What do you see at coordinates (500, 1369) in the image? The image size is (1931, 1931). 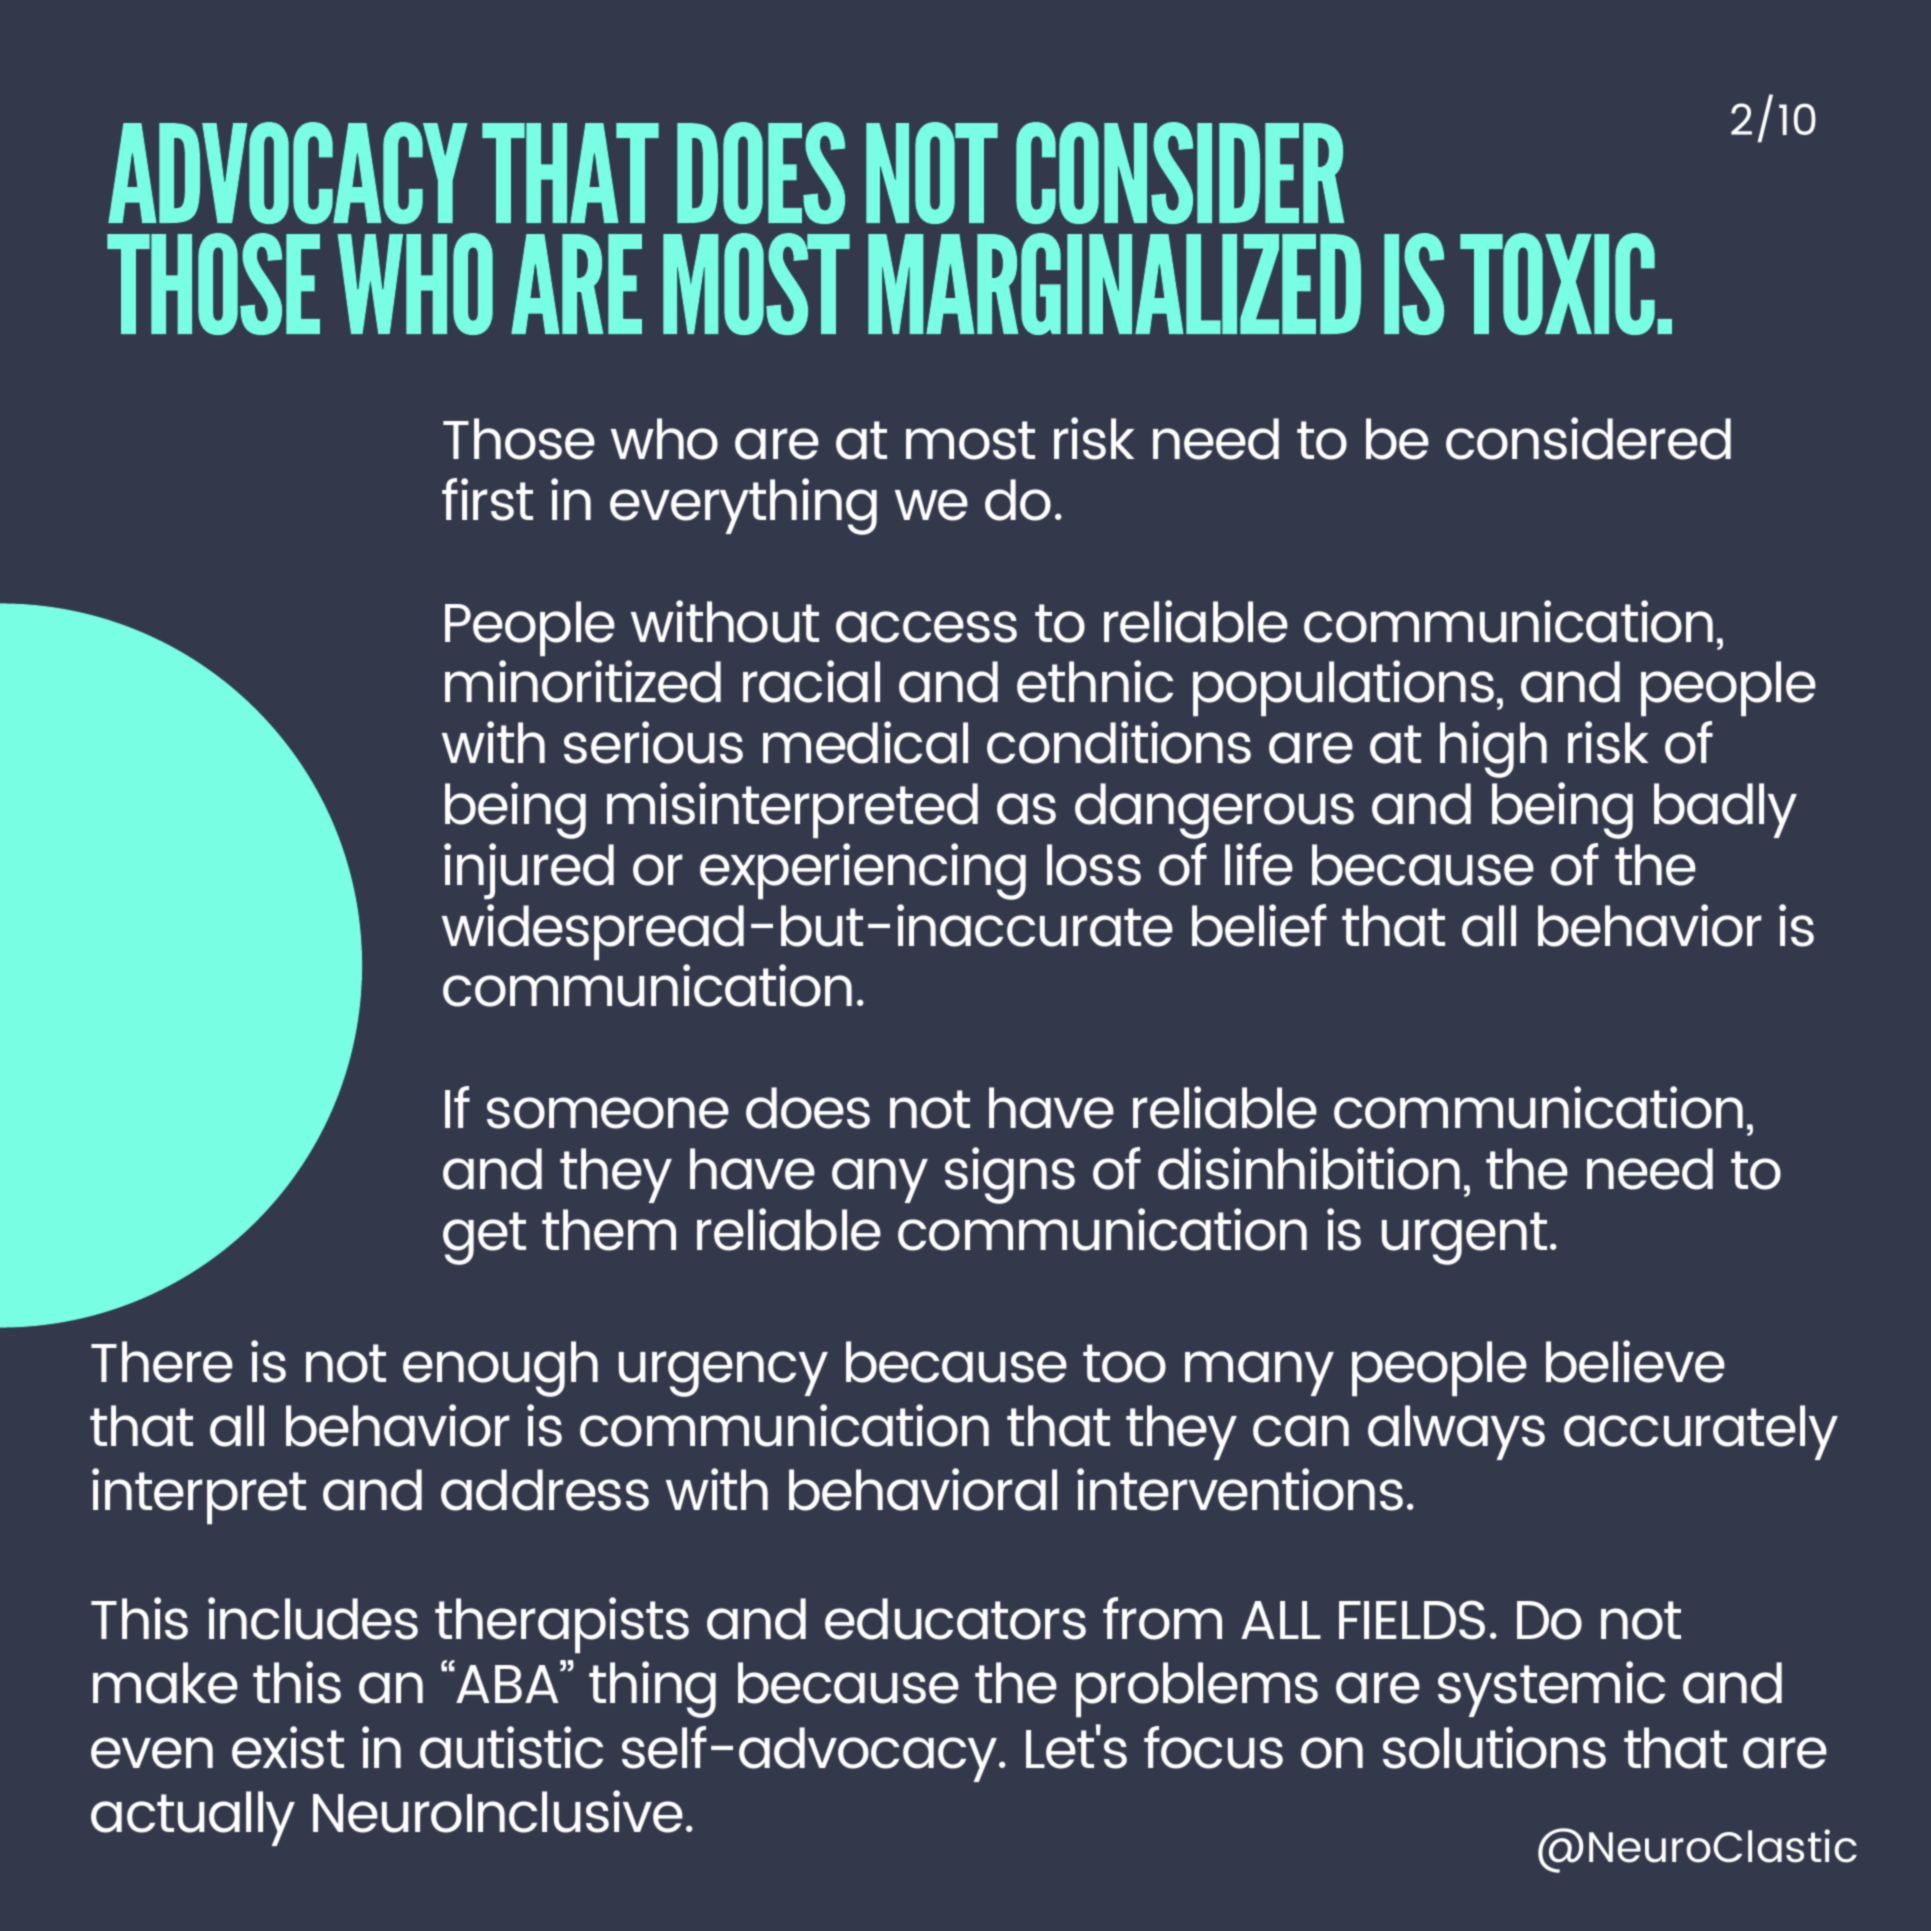 I see `enough` at bounding box center [500, 1369].
